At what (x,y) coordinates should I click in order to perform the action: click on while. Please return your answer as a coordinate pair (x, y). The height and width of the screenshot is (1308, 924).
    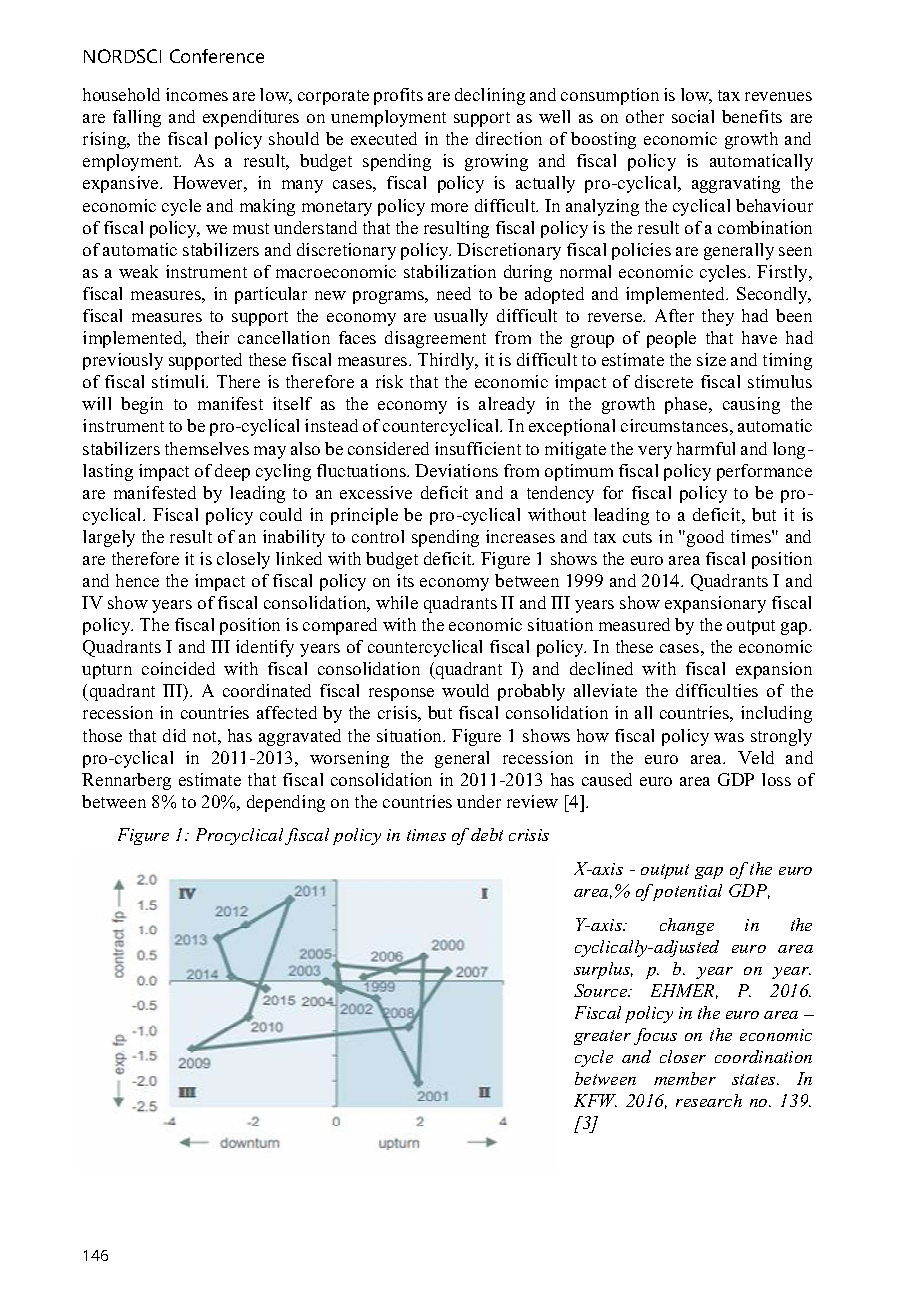
    Looking at the image, I should click on (397, 602).
